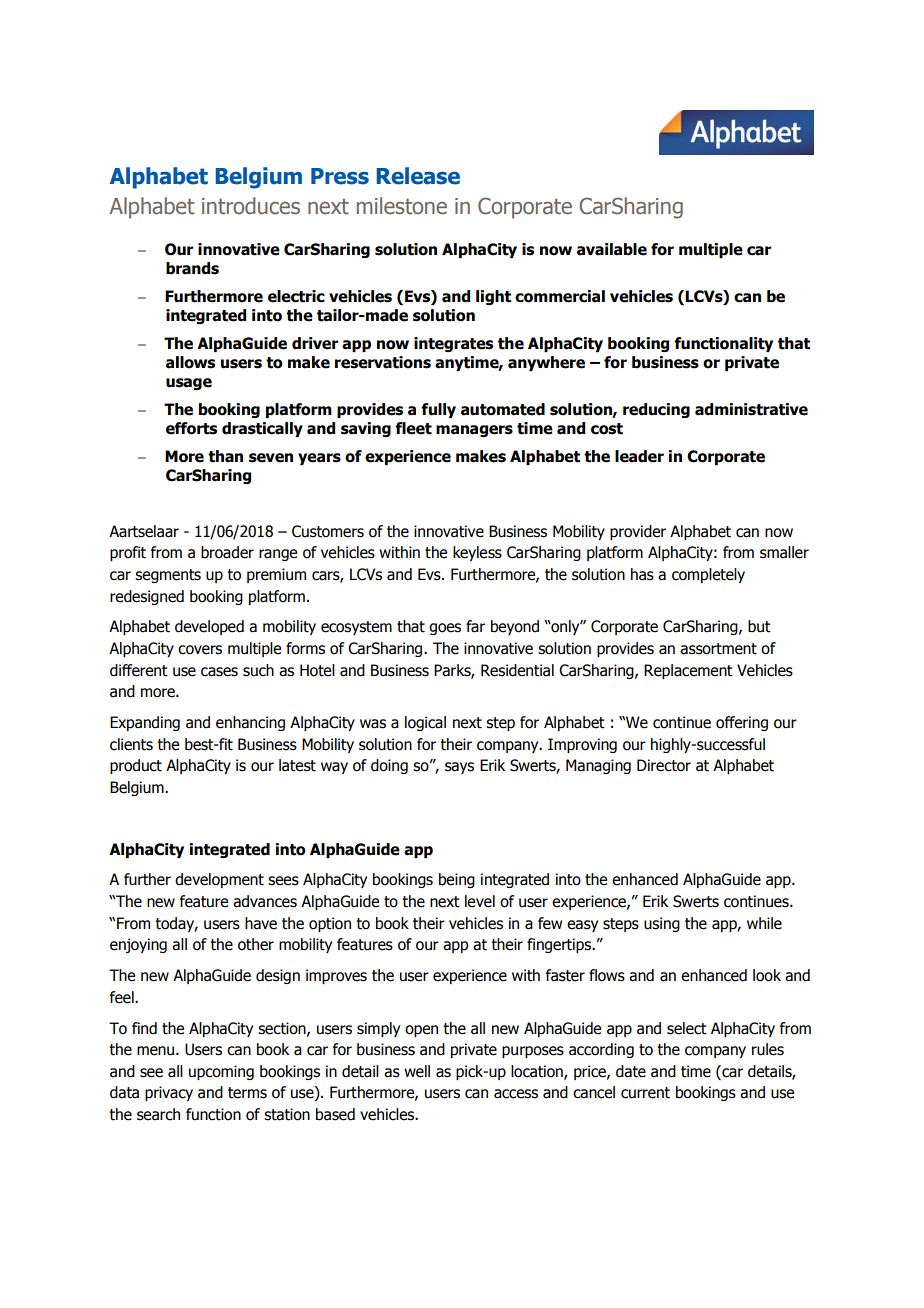 This screenshot has height=1308, width=924. What do you see at coordinates (200, 650) in the screenshot?
I see `covers` at bounding box center [200, 650].
